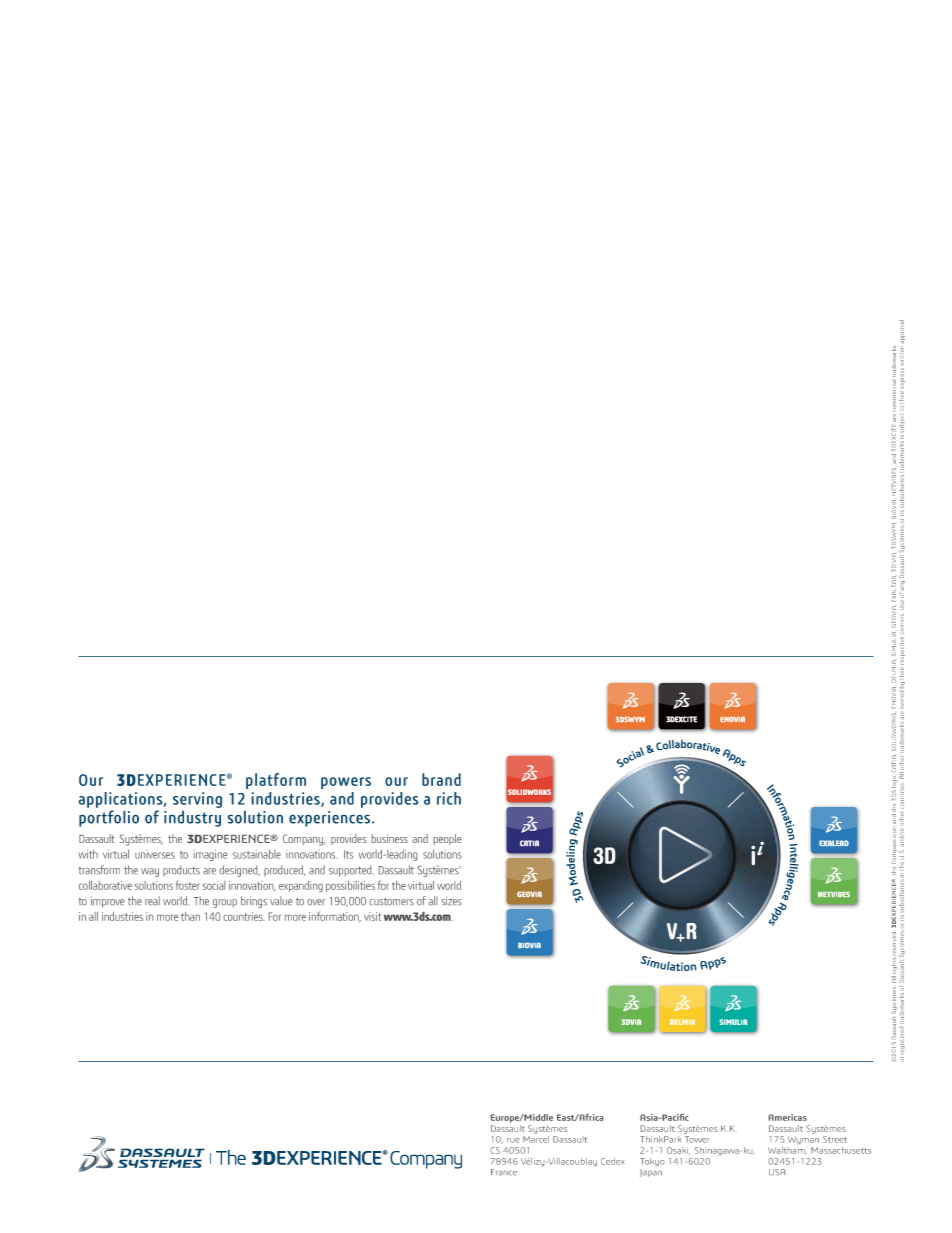 The height and width of the image is (1233, 952). Describe the element at coordinates (190, 916) in the image. I see `than` at that location.
